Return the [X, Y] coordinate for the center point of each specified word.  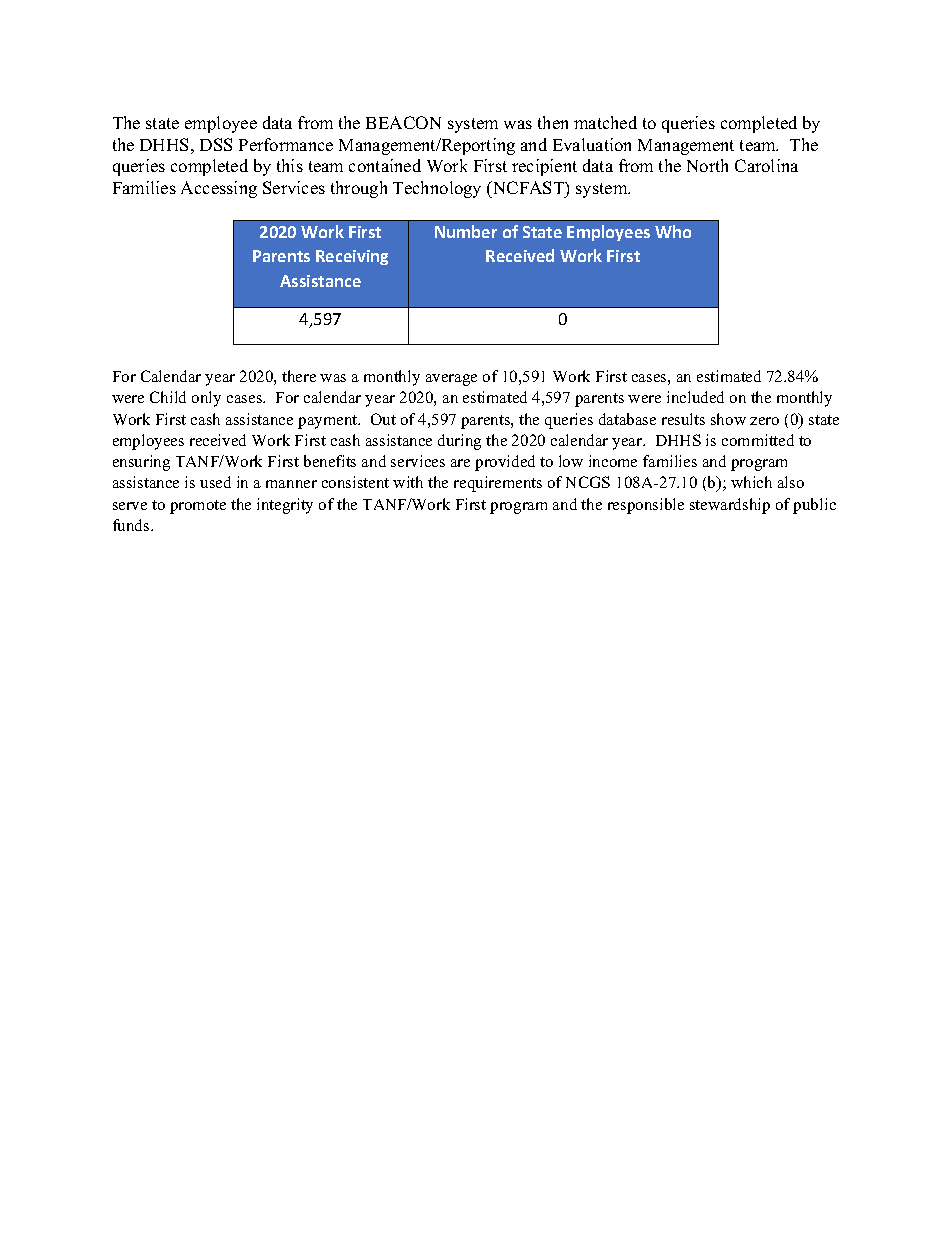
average [451, 380]
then [553, 122]
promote [198, 507]
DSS [216, 144]
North [707, 165]
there [299, 376]
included [695, 397]
